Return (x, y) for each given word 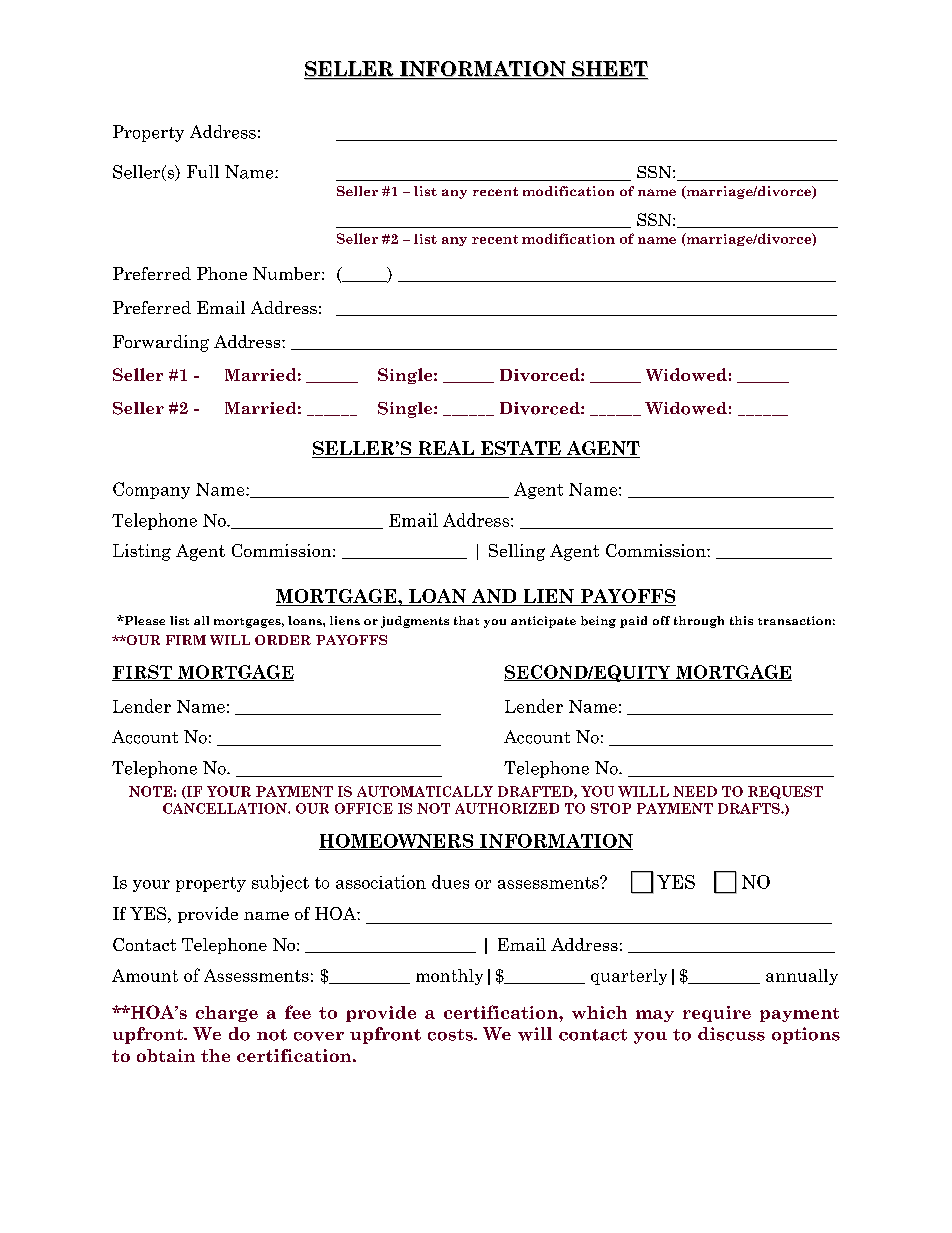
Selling (517, 552)
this (741, 620)
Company (151, 490)
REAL (446, 449)
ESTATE (520, 449)
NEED (695, 791)
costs (451, 1035)
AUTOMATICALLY (425, 791)
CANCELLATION (226, 808)
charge (227, 1014)
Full (203, 171)
